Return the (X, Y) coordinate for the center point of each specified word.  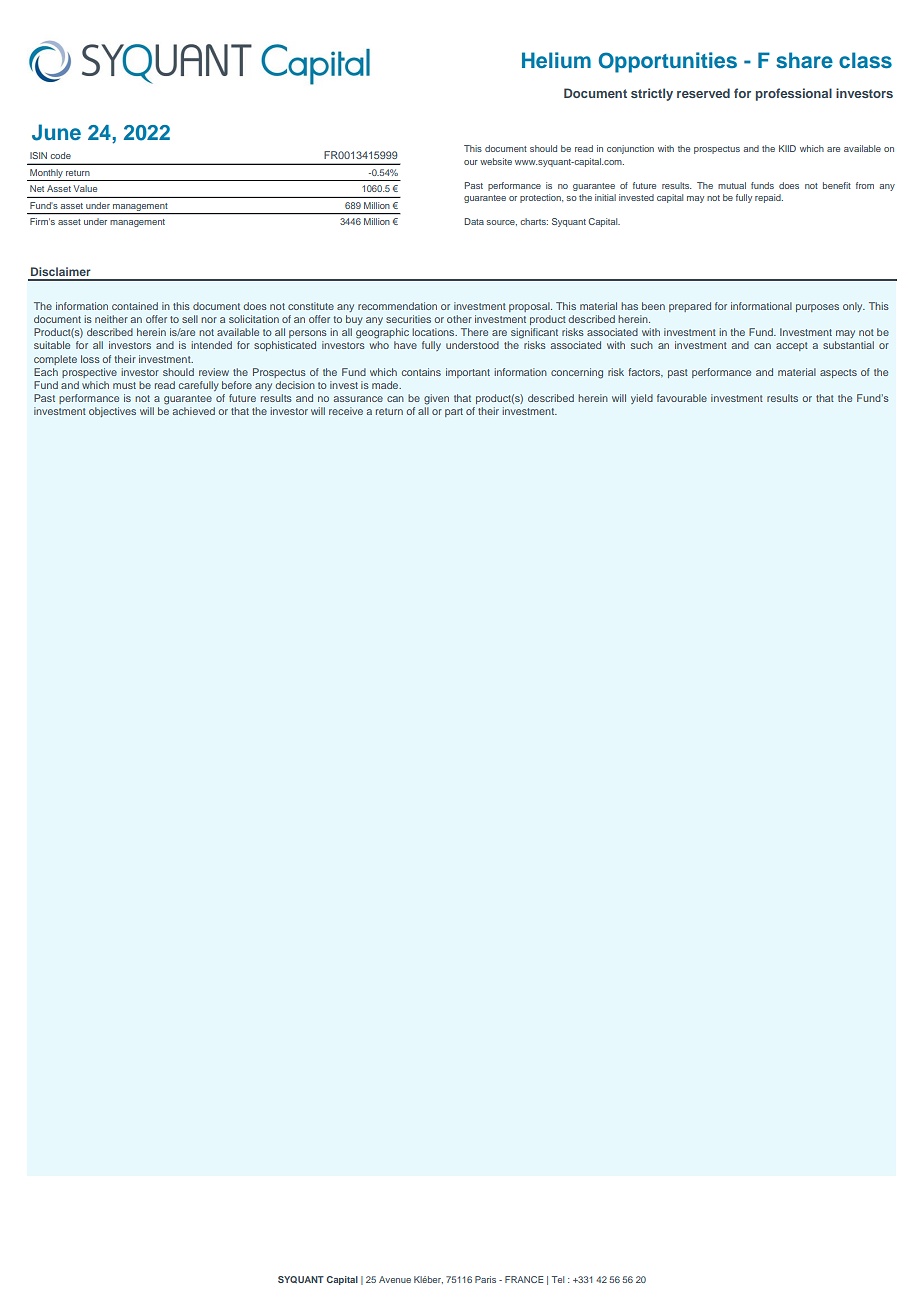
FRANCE (524, 1279)
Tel (558, 1279)
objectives (112, 412)
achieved (193, 411)
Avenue (395, 1279)
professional (794, 94)
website (496, 161)
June (56, 132)
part (454, 412)
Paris (485, 1279)
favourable (682, 398)
